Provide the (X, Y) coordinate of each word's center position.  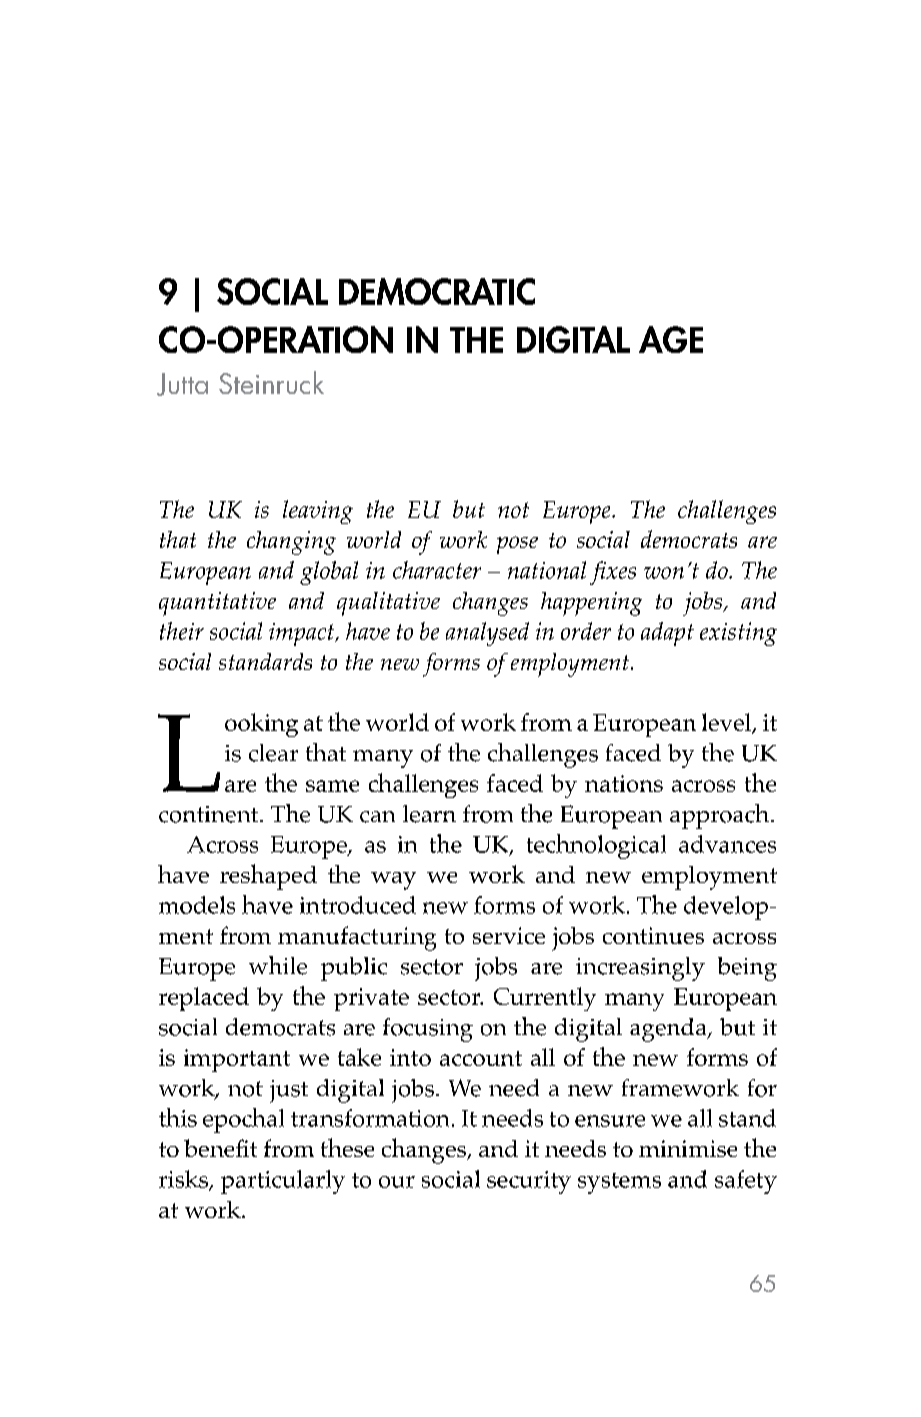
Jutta (182, 384)
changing (291, 543)
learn (429, 814)
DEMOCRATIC (437, 291)
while (278, 965)
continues (653, 935)
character (437, 570)
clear (273, 753)
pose (517, 545)
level (728, 723)
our (397, 1182)
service (509, 935)
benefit (220, 1148)
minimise (688, 1148)
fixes (613, 573)
